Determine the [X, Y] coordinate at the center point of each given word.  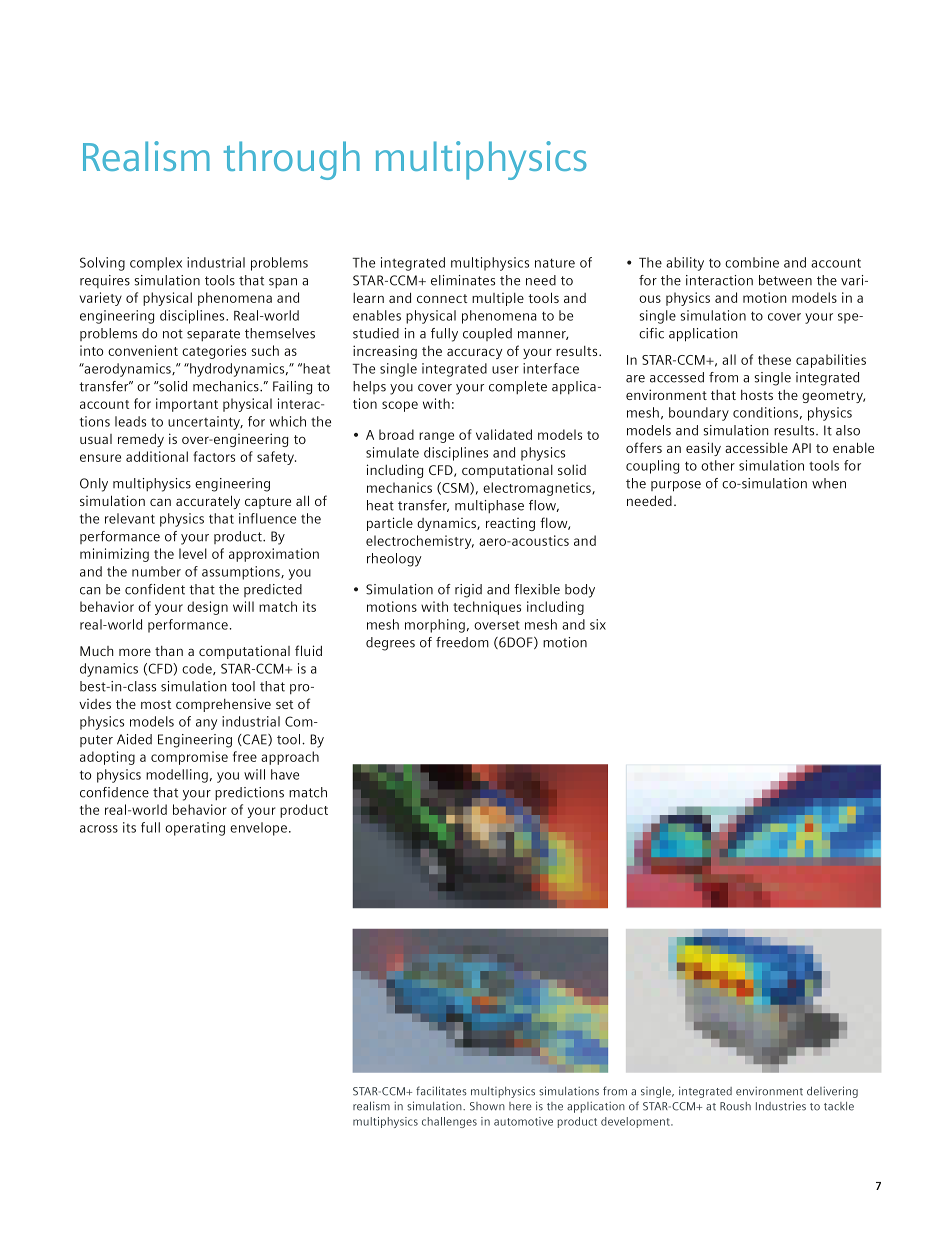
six [598, 624]
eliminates [463, 280]
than [169, 651]
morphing [435, 626]
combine [752, 262]
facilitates [441, 1091]
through [292, 160]
